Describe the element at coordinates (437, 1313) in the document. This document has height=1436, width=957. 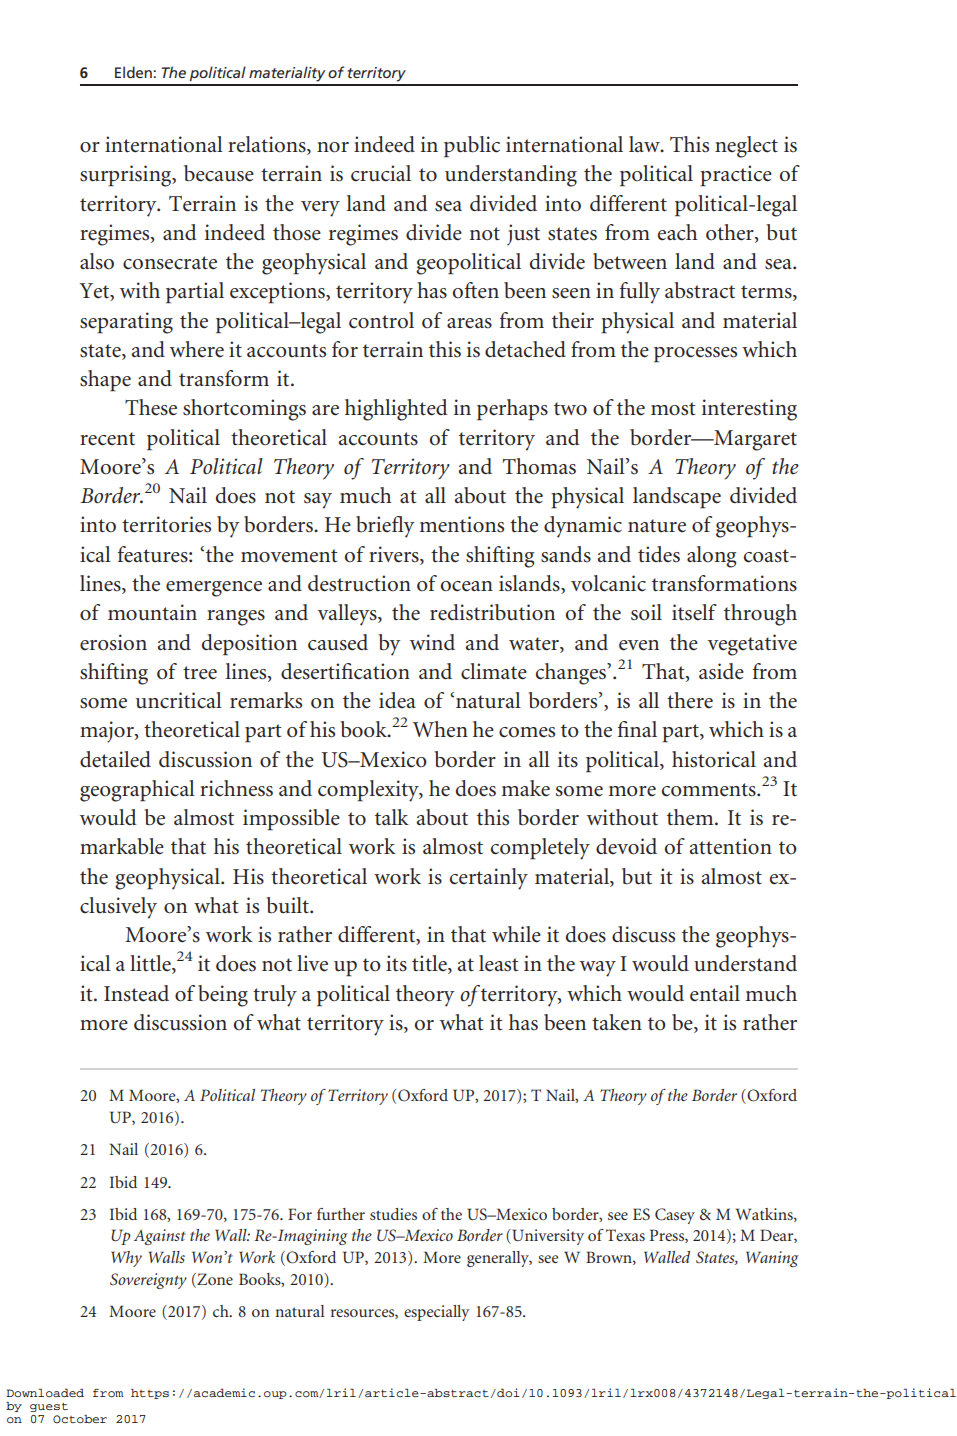
I see `especially` at that location.
